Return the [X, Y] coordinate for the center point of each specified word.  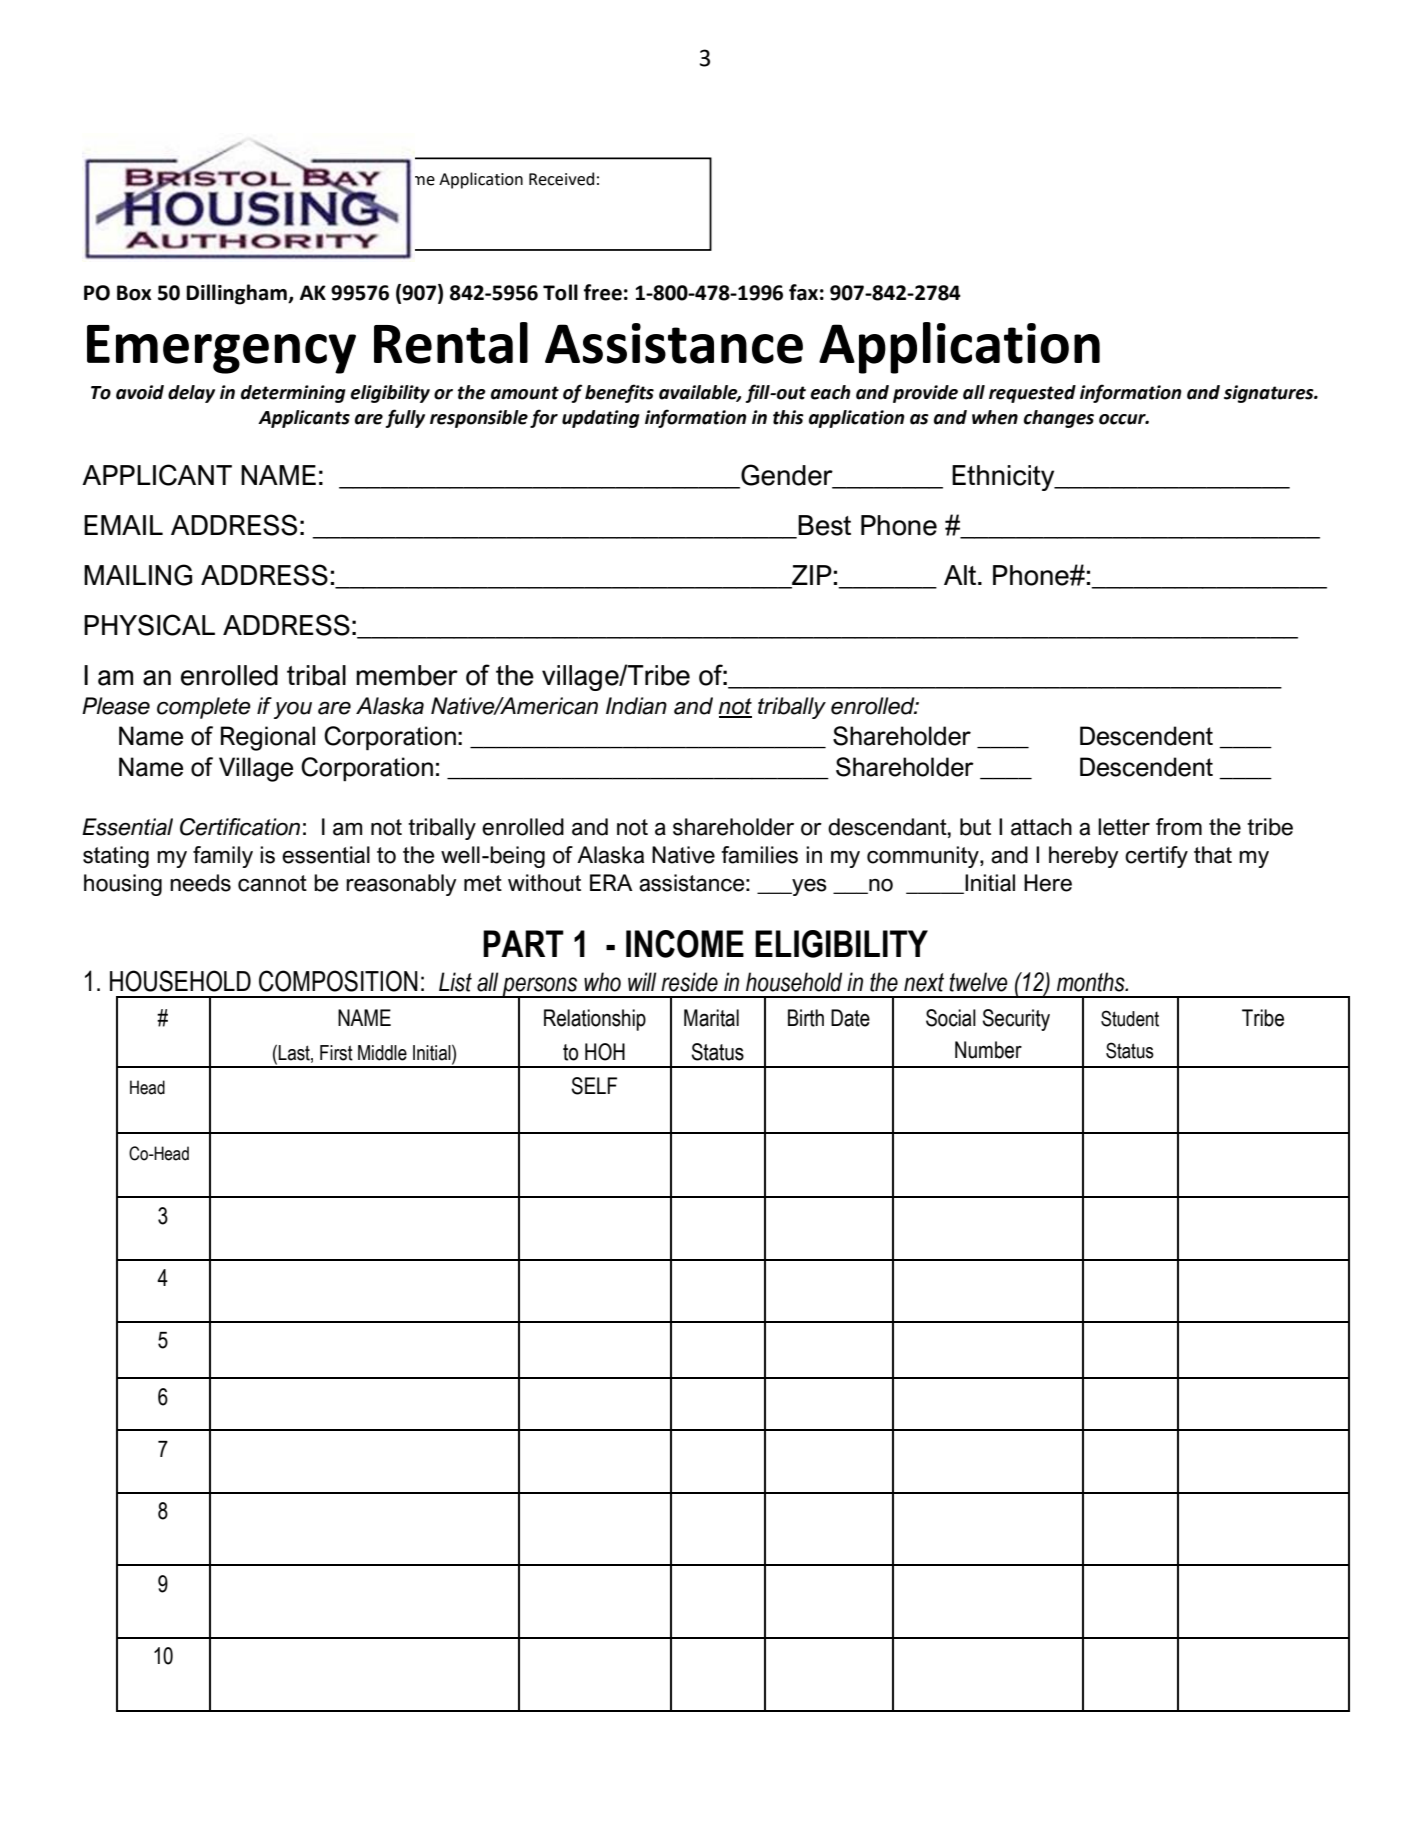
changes [1059, 419]
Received [561, 179]
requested [1032, 394]
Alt [961, 575]
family [223, 857]
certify [1156, 857]
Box [134, 293]
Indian [636, 706]
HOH [605, 1052]
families [759, 855]
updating [601, 419]
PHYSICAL [149, 625]
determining [293, 394]
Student [1130, 1018]
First [336, 1053]
